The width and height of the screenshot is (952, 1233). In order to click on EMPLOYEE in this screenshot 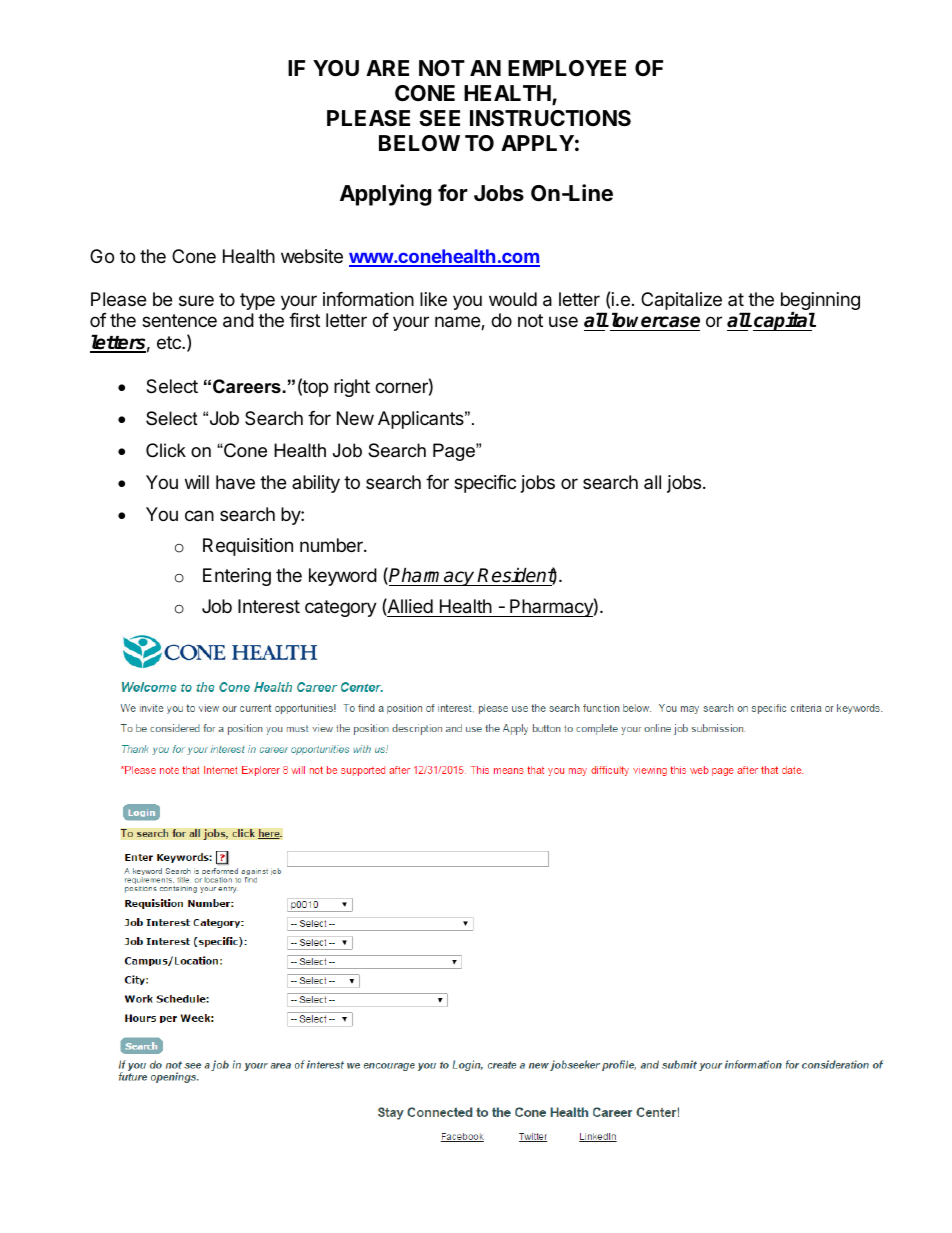, I will do `click(567, 68)`.
